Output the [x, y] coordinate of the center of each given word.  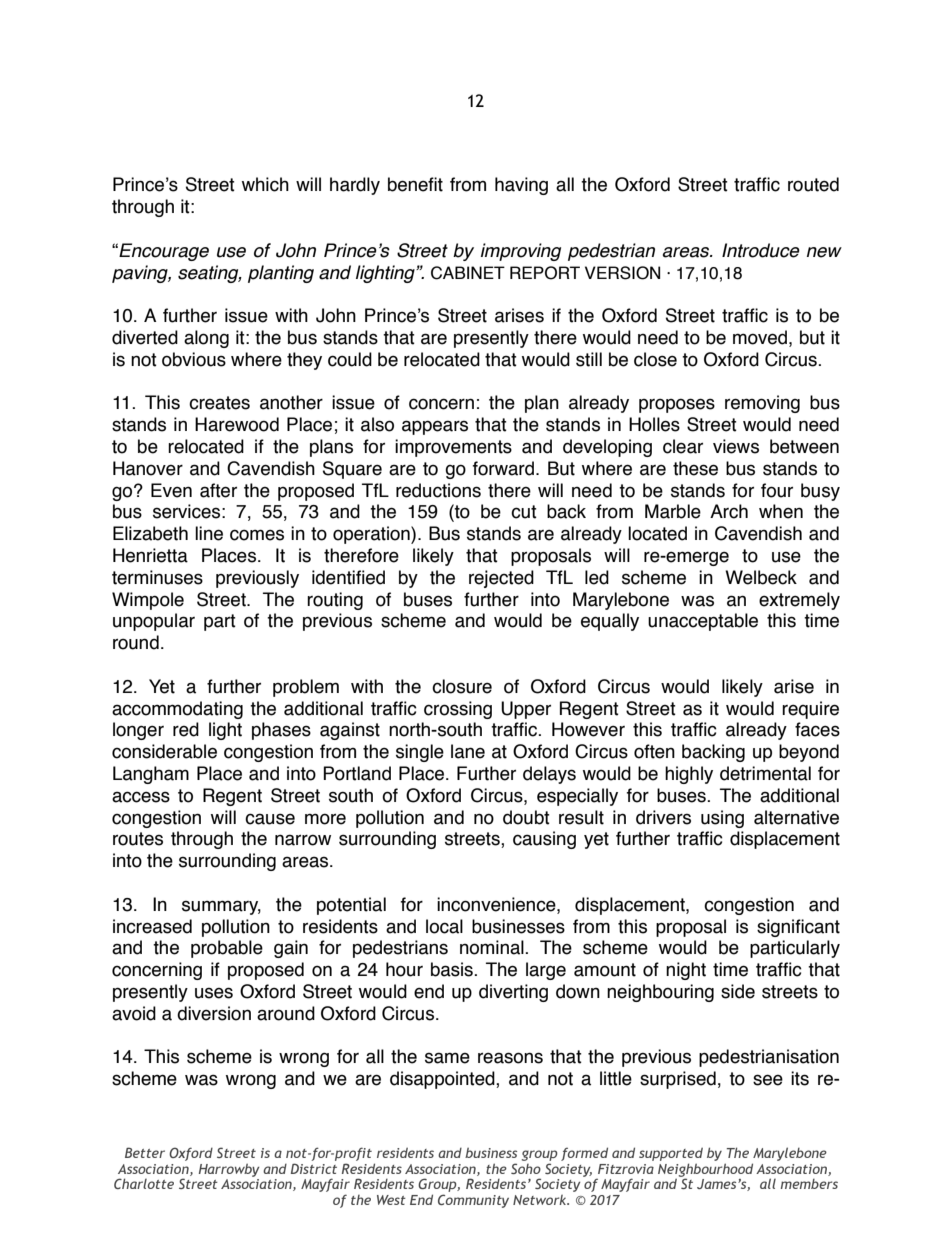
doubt [526, 817]
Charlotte [144, 1183]
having [521, 186]
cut [524, 512]
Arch [729, 511]
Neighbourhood [705, 1171]
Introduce [761, 250]
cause [270, 819]
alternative [796, 817]
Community [473, 1201]
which [265, 184]
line [209, 533]
